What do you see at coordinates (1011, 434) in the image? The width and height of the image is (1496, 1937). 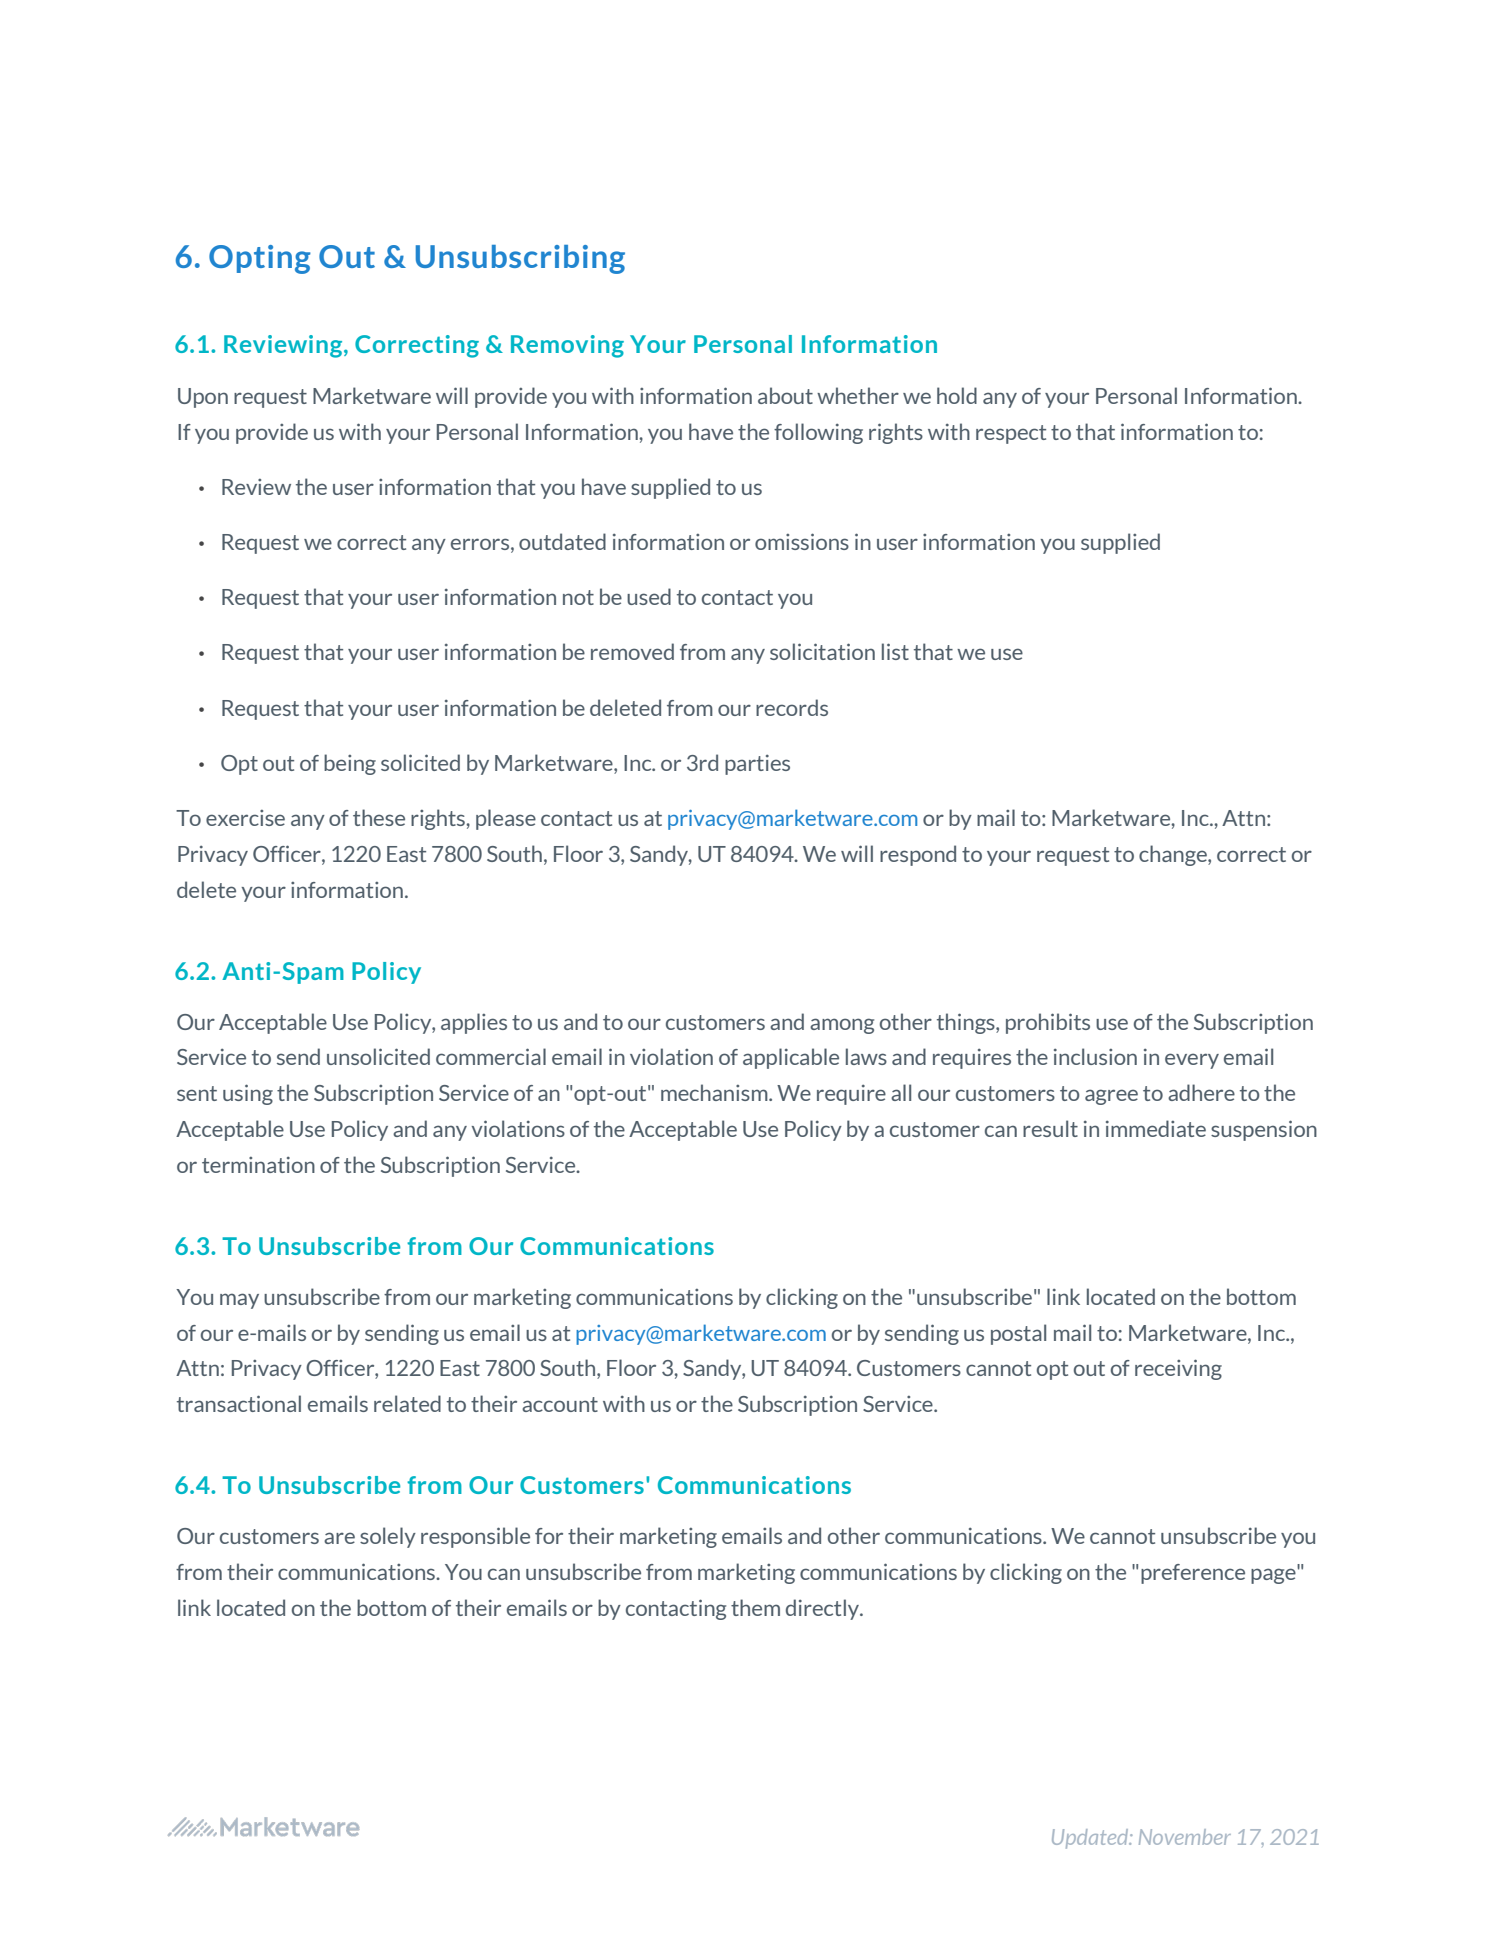 I see `respect` at bounding box center [1011, 434].
